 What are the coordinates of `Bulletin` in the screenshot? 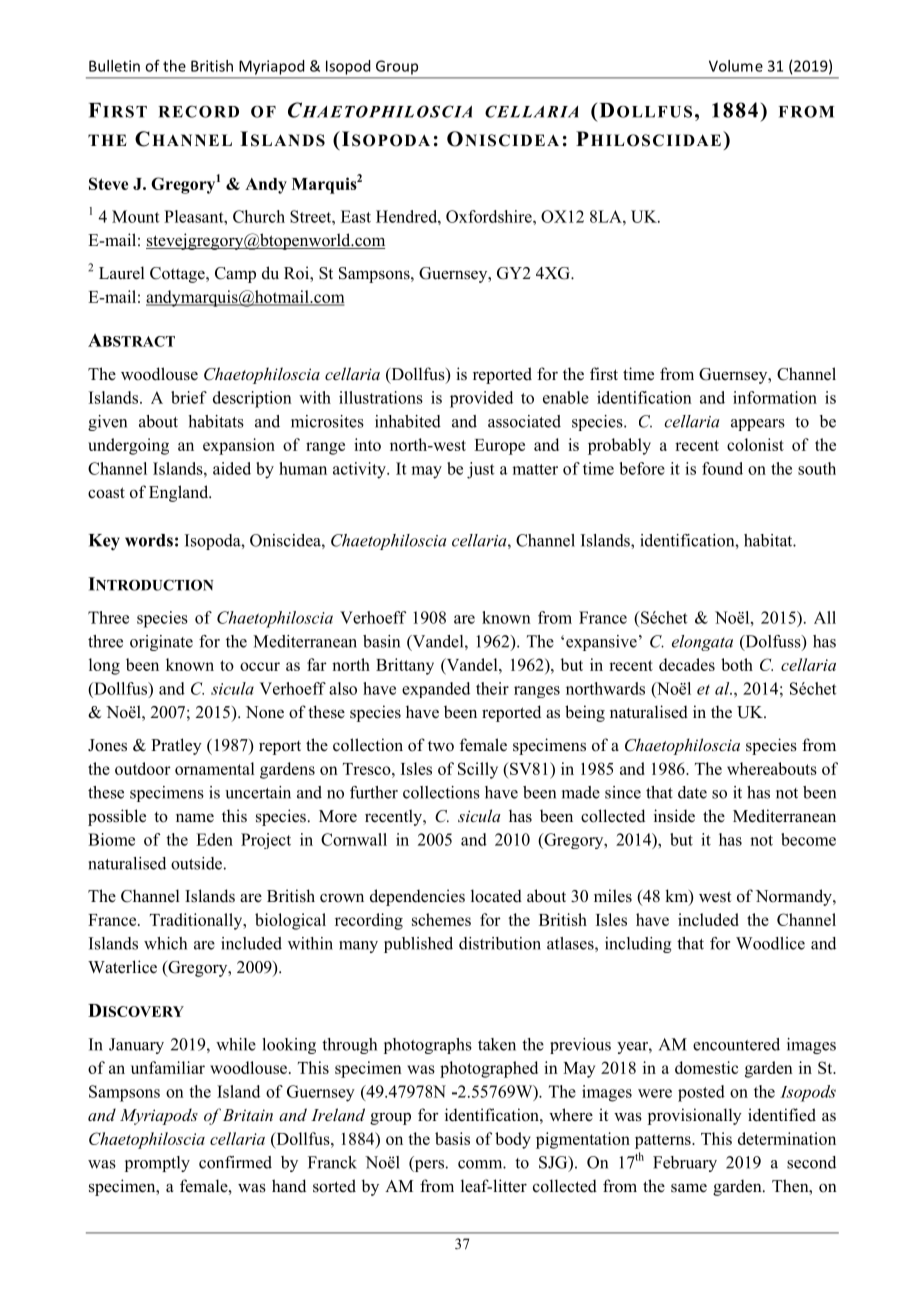 It's located at (114, 66).
